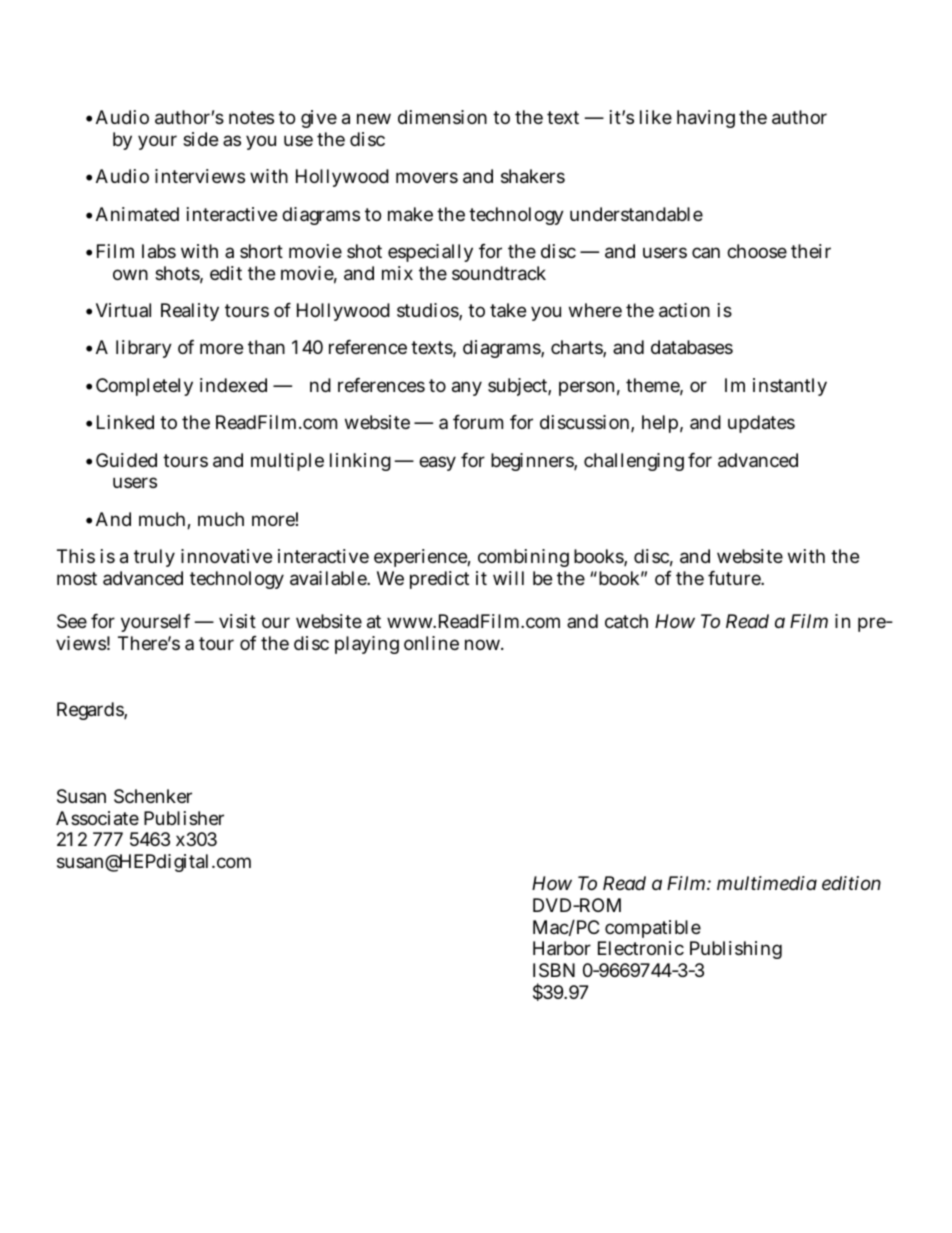 The image size is (952, 1233). Describe the element at coordinates (125, 422) in the screenshot. I see `Linked` at that location.
